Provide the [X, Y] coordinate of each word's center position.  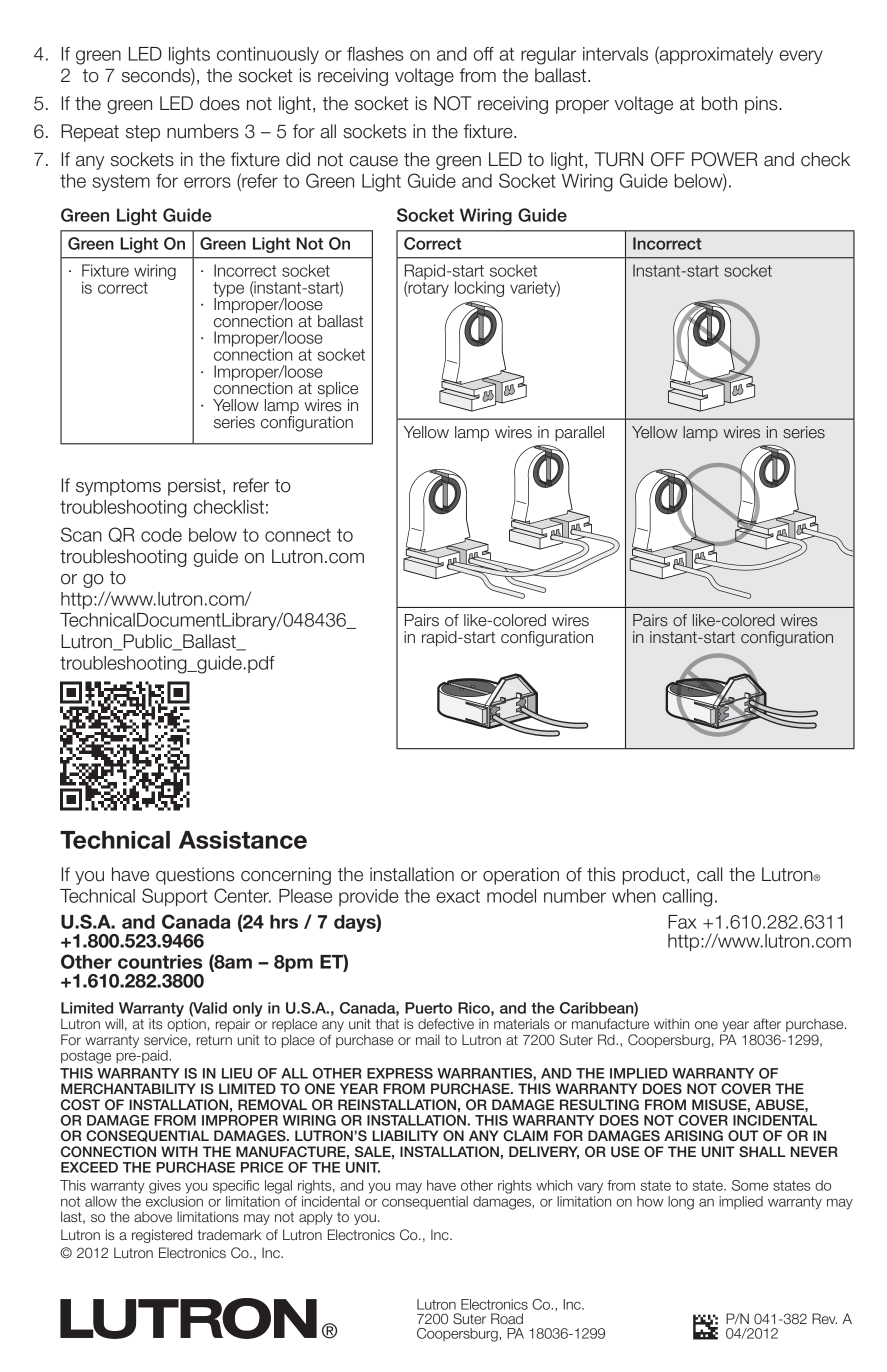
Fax [682, 922]
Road [507, 1318]
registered [162, 1236]
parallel [579, 433]
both [719, 103]
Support [175, 897]
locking [479, 289]
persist [194, 487]
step [143, 133]
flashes [375, 54]
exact [458, 896]
